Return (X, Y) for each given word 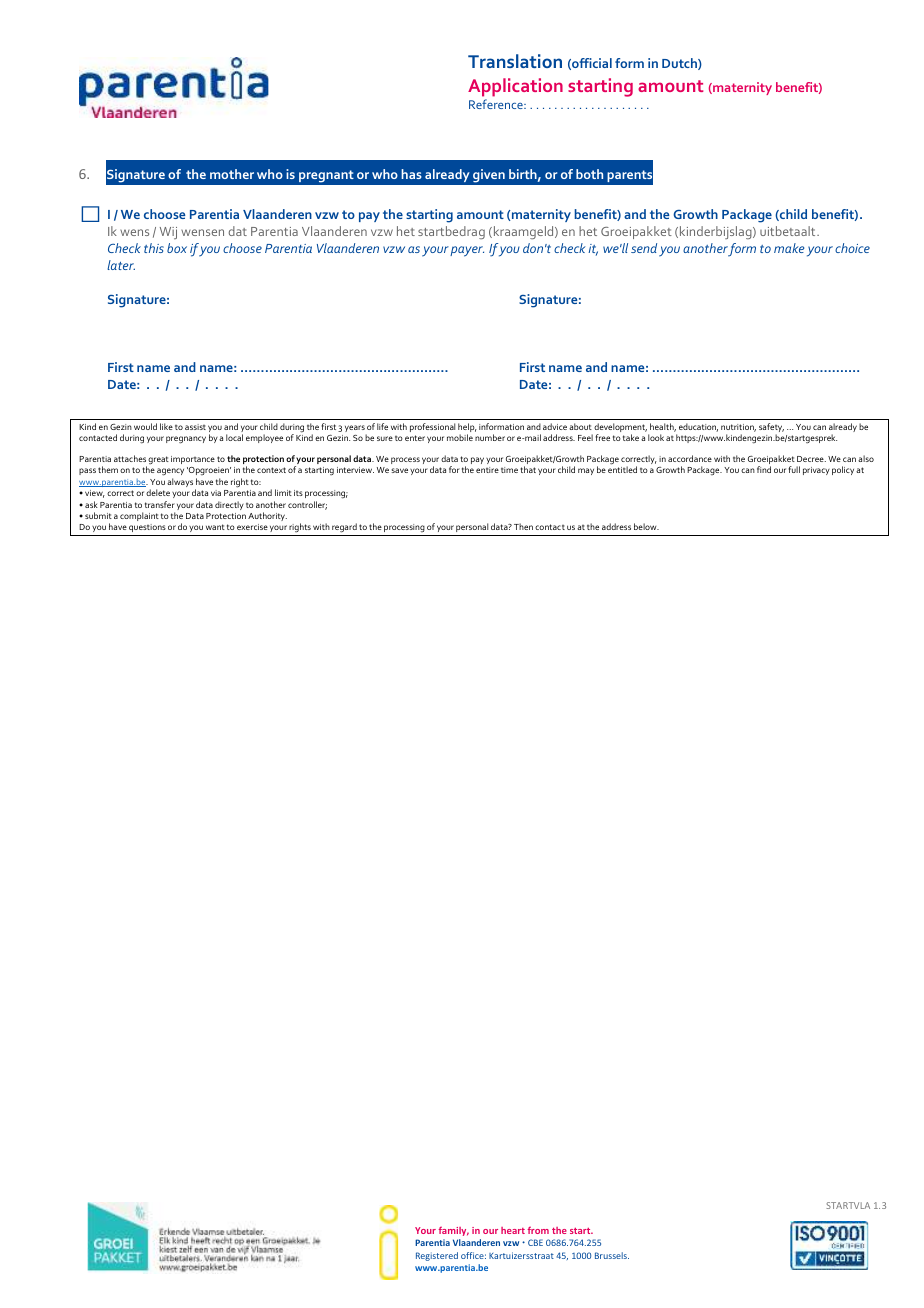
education (698, 427)
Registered (437, 1256)
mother (232, 174)
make (789, 248)
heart (513, 1230)
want (215, 527)
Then (523, 526)
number (490, 437)
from (538, 1230)
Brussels (612, 1255)
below (646, 526)
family (453, 1231)
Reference (497, 104)
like (166, 426)
